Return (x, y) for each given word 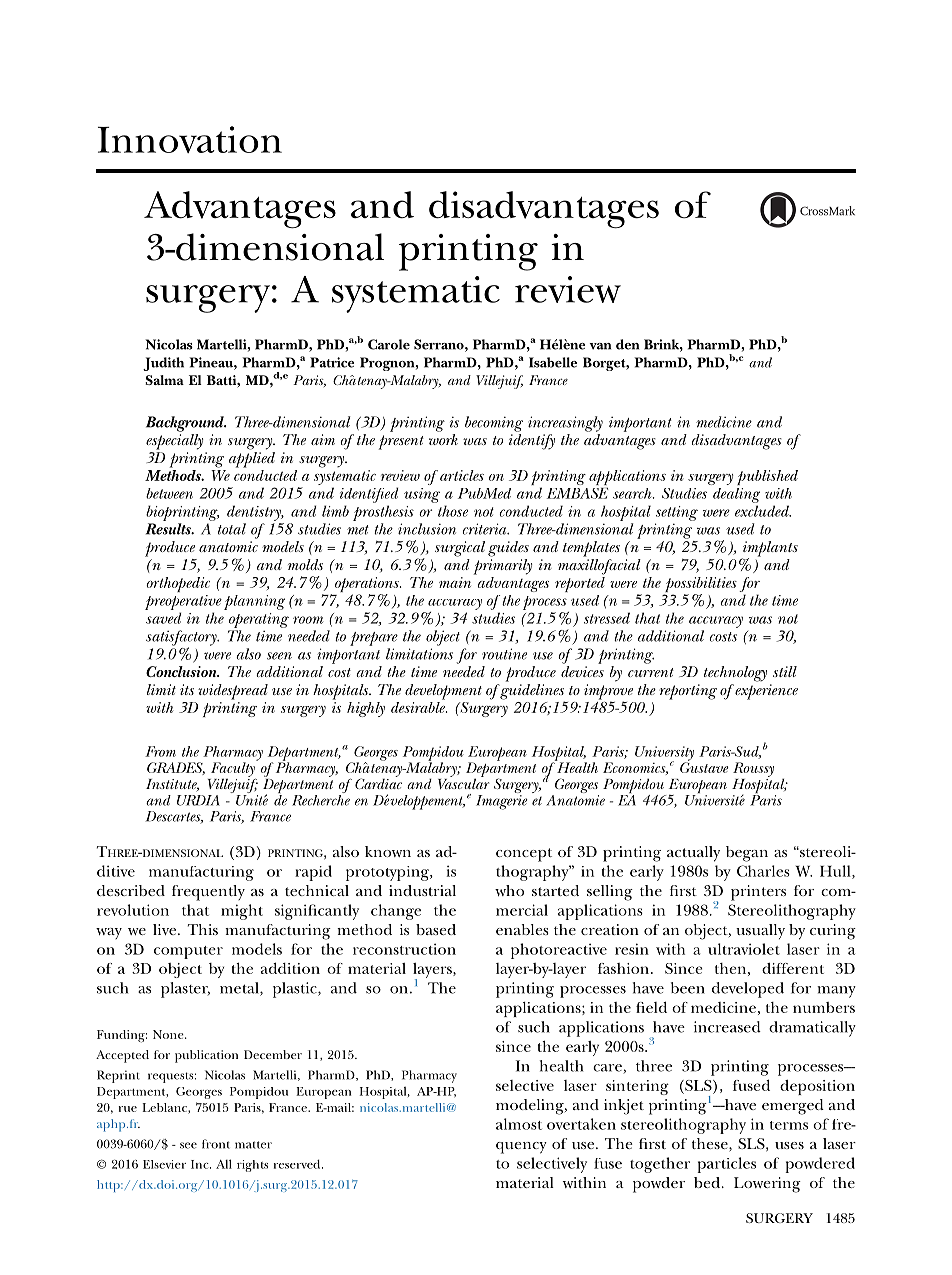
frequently (208, 893)
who (509, 890)
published (767, 477)
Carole (389, 344)
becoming (494, 424)
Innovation (190, 139)
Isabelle (553, 362)
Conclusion (182, 671)
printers (758, 893)
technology (735, 674)
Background (186, 424)
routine (504, 654)
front (216, 1144)
